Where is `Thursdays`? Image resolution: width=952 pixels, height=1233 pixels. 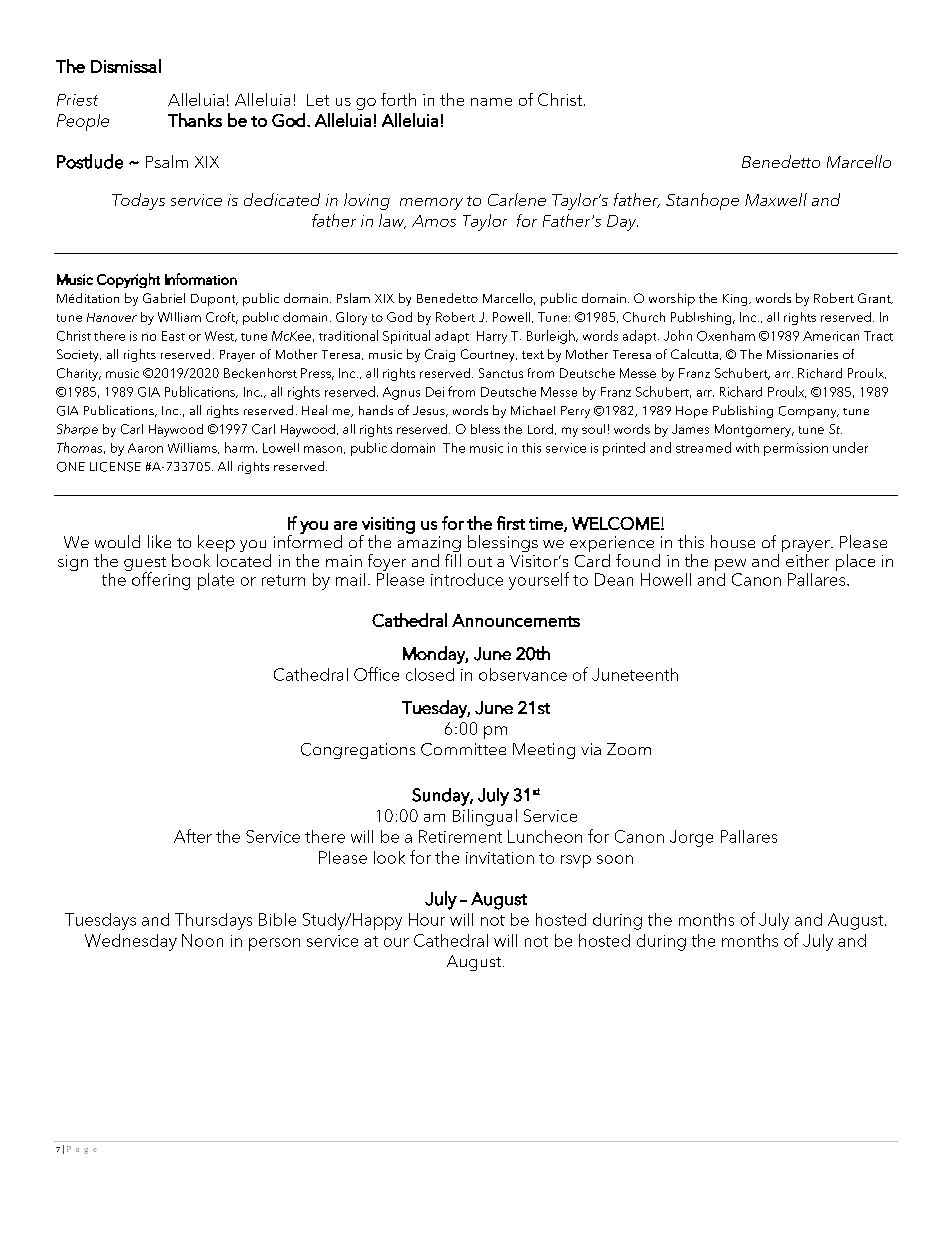 Thursdays is located at coordinates (213, 921).
